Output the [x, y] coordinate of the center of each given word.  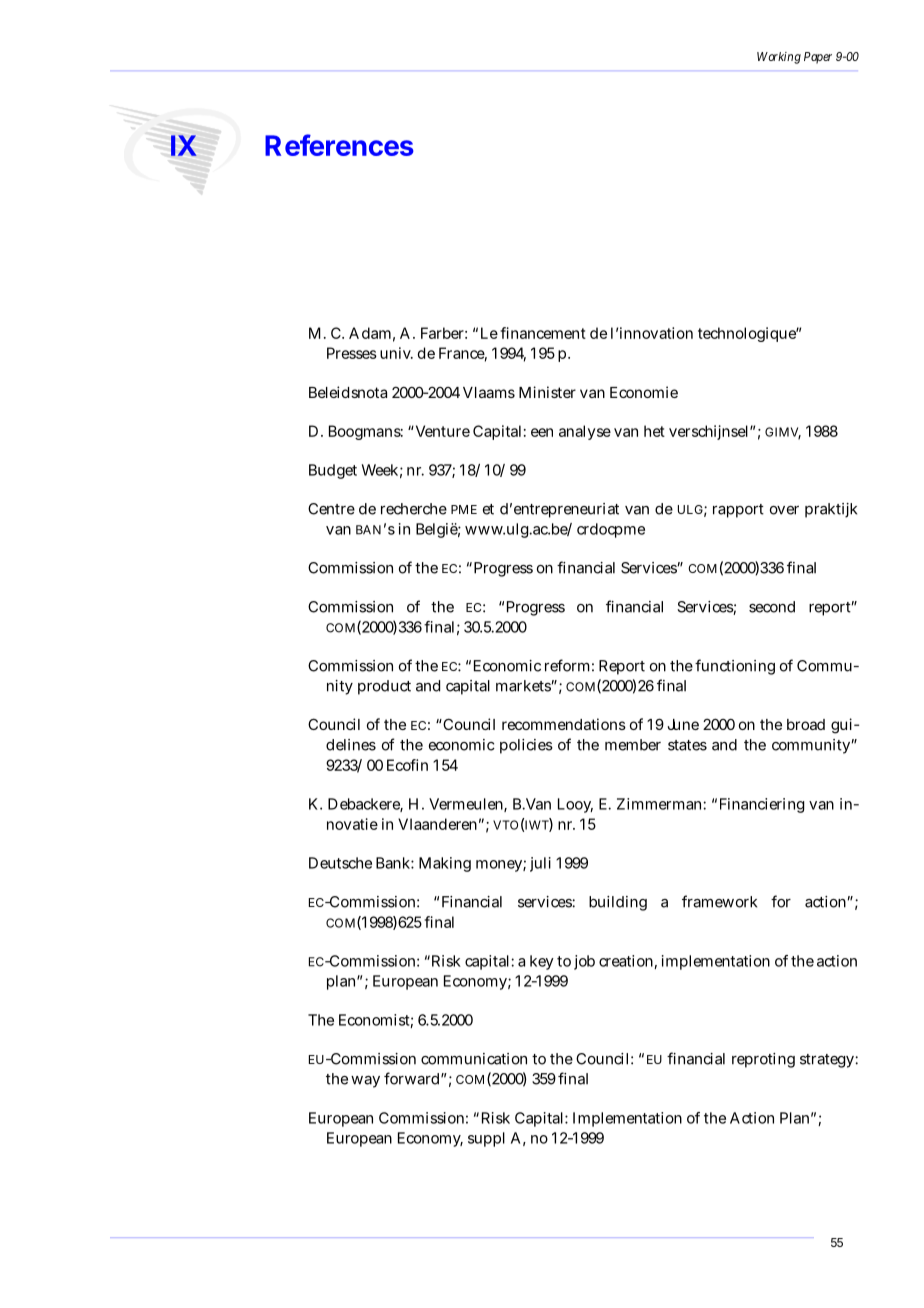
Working [779, 58]
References [339, 145]
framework [719, 901]
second [772, 607]
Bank [393, 863]
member [633, 745]
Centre [331, 509]
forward [411, 1078]
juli [540, 864]
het [654, 431]
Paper [818, 58]
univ [395, 353]
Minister [547, 392]
